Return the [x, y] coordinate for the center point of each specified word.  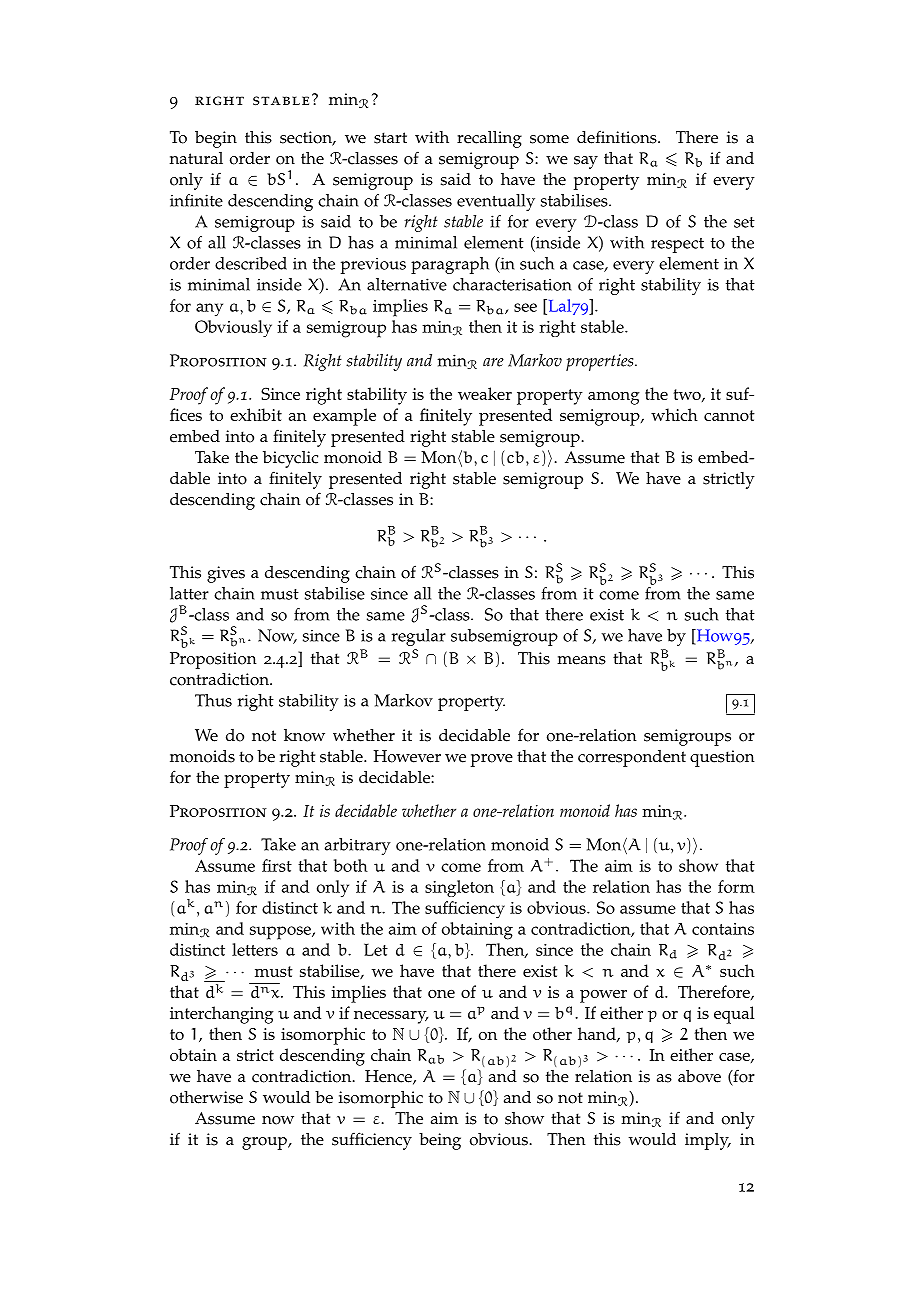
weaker [485, 393]
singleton [459, 888]
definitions [618, 137]
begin [216, 139]
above [699, 1076]
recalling [489, 139]
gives [226, 574]
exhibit [256, 414]
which [674, 414]
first [277, 865]
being [440, 1141]
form [736, 886]
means [581, 660]
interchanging [222, 1015]
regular [419, 637]
